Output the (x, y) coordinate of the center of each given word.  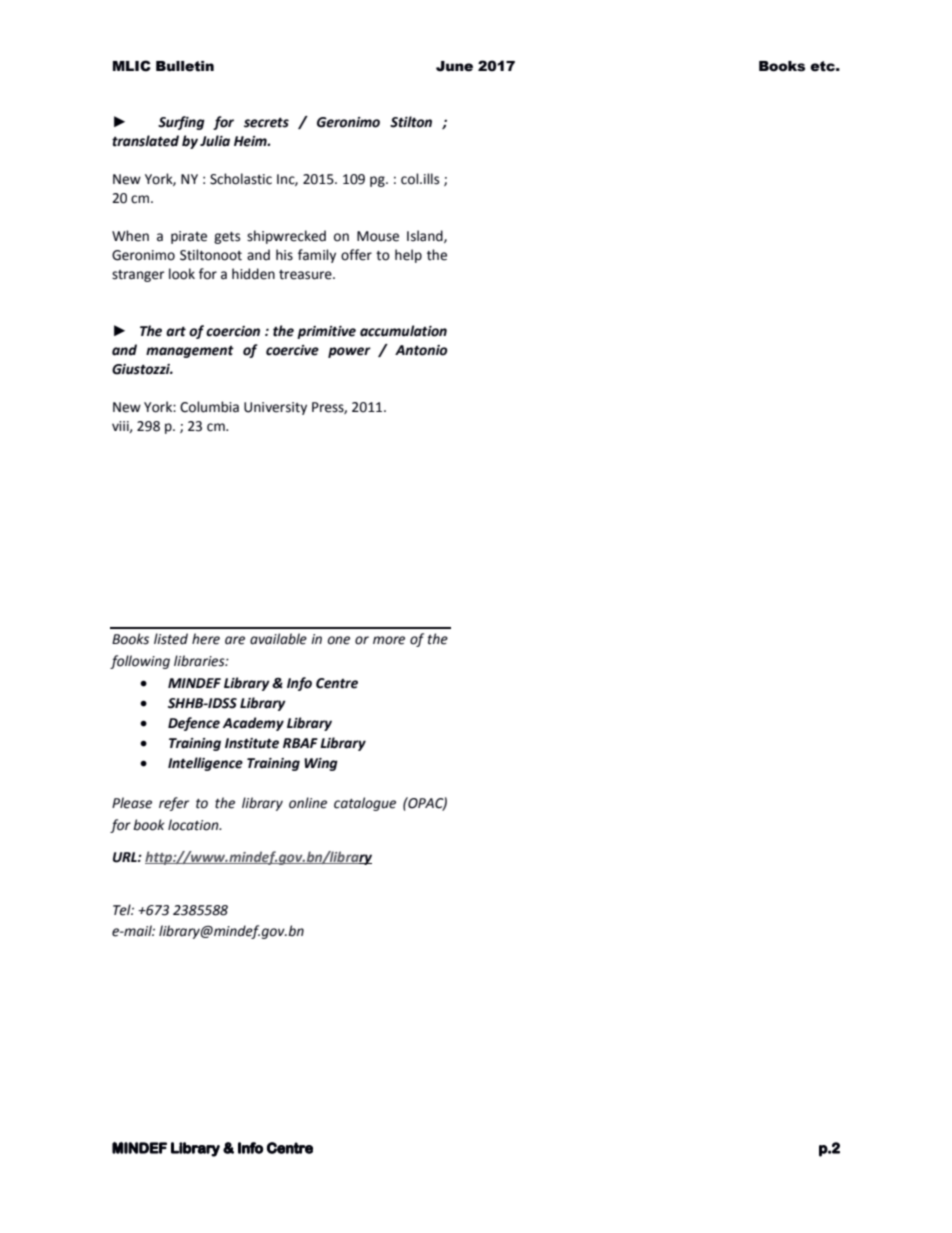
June (454, 66)
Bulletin (185, 66)
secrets (266, 122)
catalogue (365, 804)
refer (174, 804)
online (308, 803)
